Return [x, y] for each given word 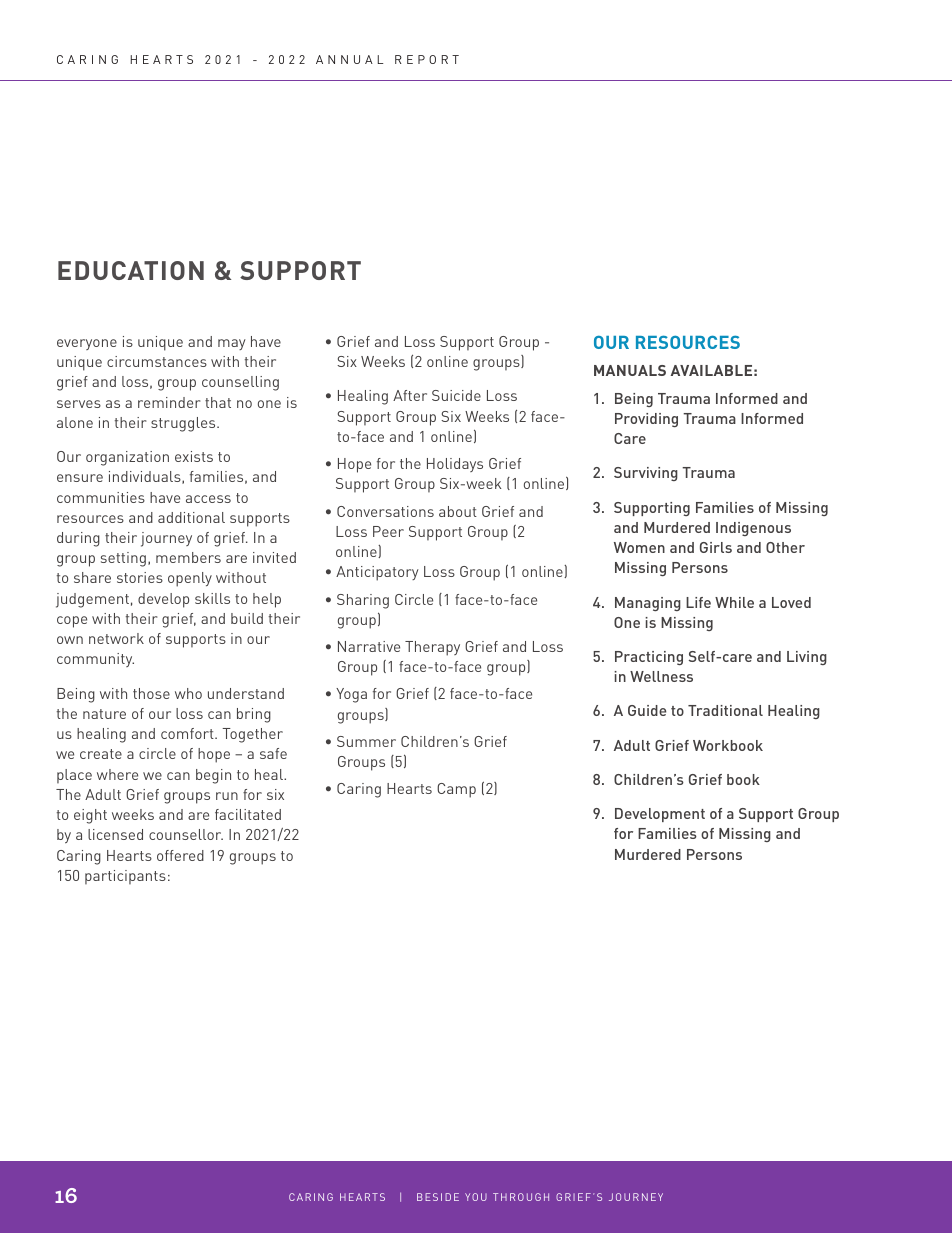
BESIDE [438, 1197]
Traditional [725, 710]
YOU [476, 1197]
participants [125, 877]
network [116, 638]
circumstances [157, 361]
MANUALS [630, 370]
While [734, 602]
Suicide [456, 395]
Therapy [432, 648]
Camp [456, 790]
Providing [646, 420]
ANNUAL [349, 59]
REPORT [427, 59]
